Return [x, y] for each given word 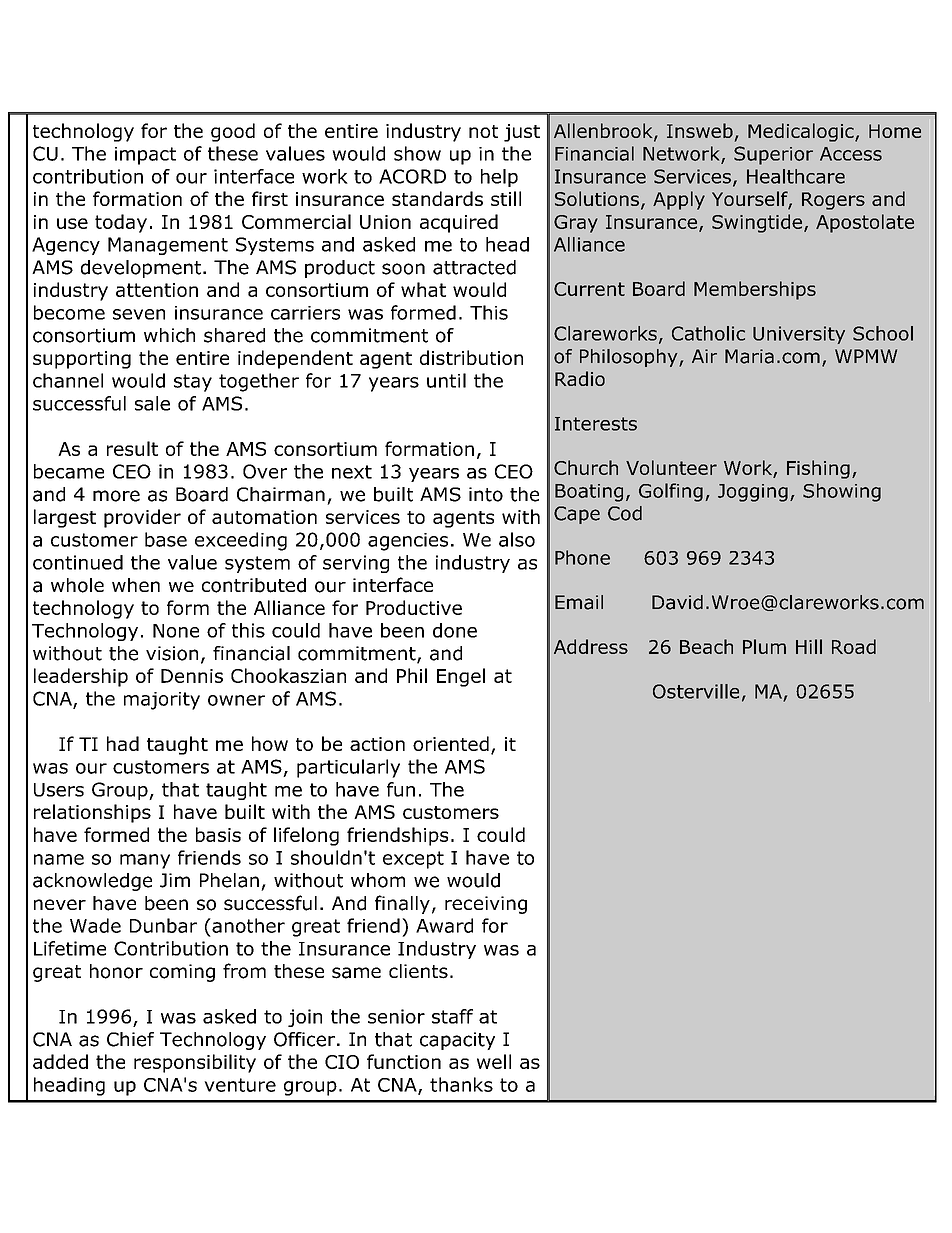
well [494, 1061]
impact [145, 156]
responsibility [195, 1063]
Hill [809, 646]
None [176, 631]
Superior [773, 155]
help [499, 178]
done [455, 630]
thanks [461, 1084]
